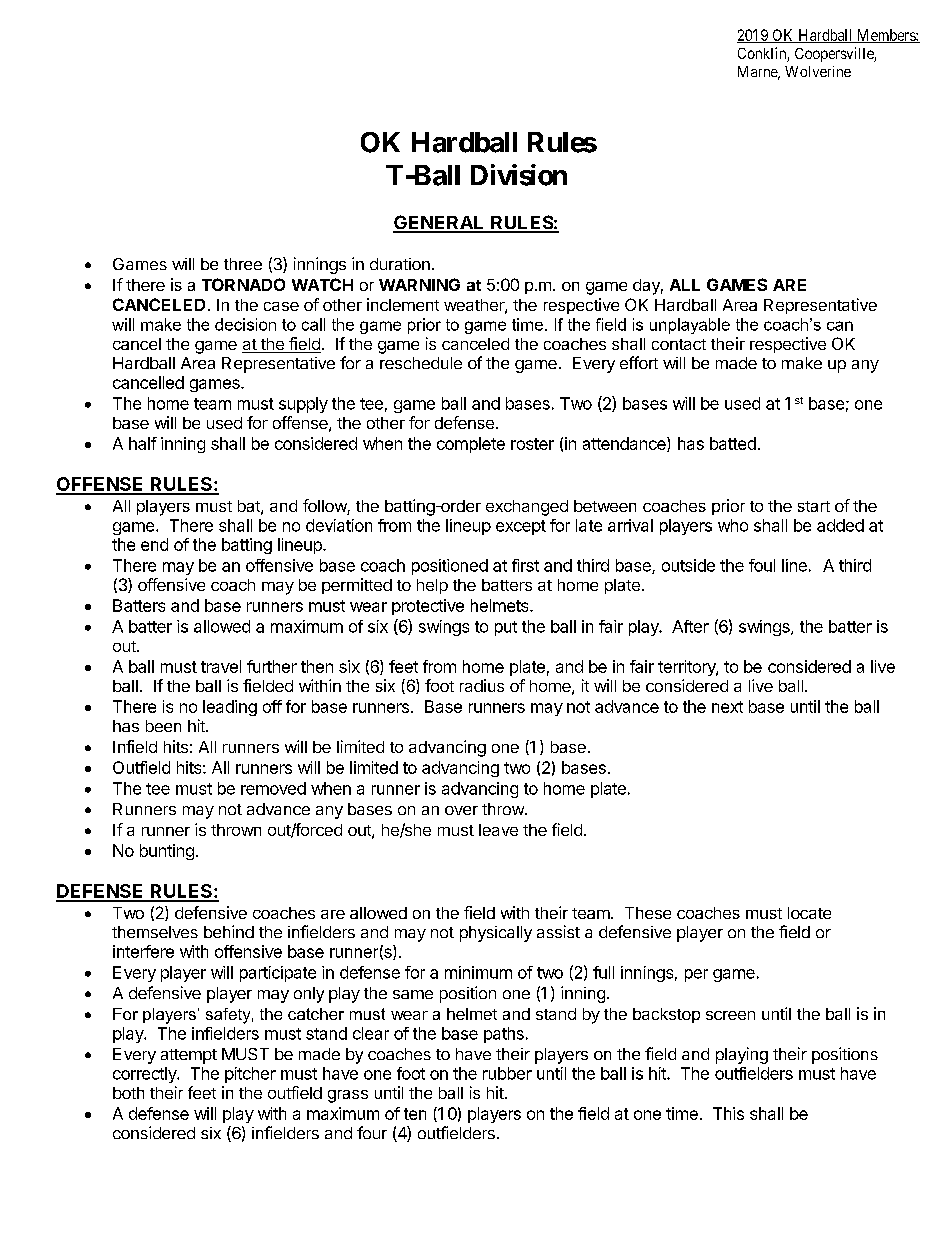 This screenshot has height=1233, width=952. I want to click on pitcher, so click(250, 1075).
